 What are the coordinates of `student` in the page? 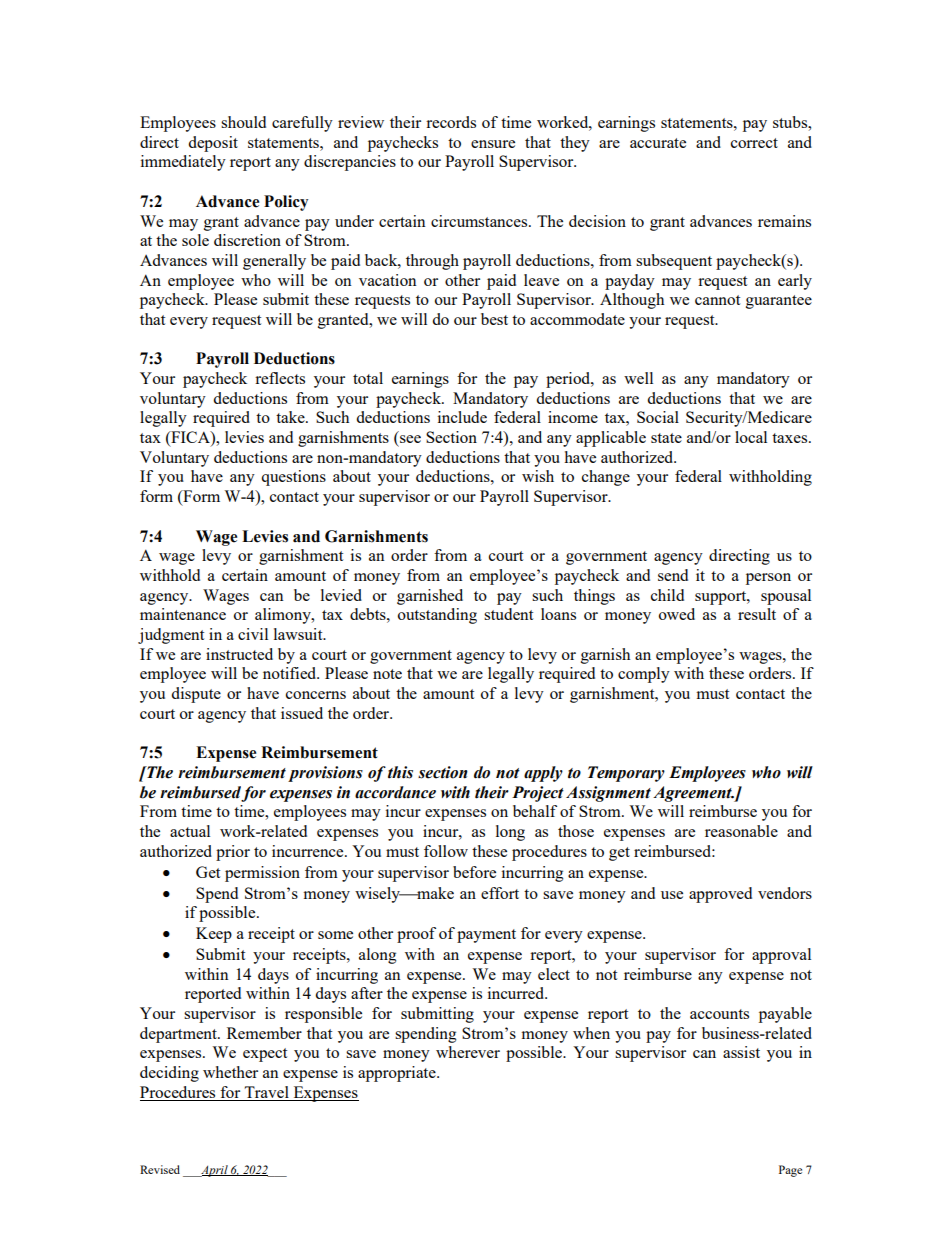 It's located at (508, 614).
